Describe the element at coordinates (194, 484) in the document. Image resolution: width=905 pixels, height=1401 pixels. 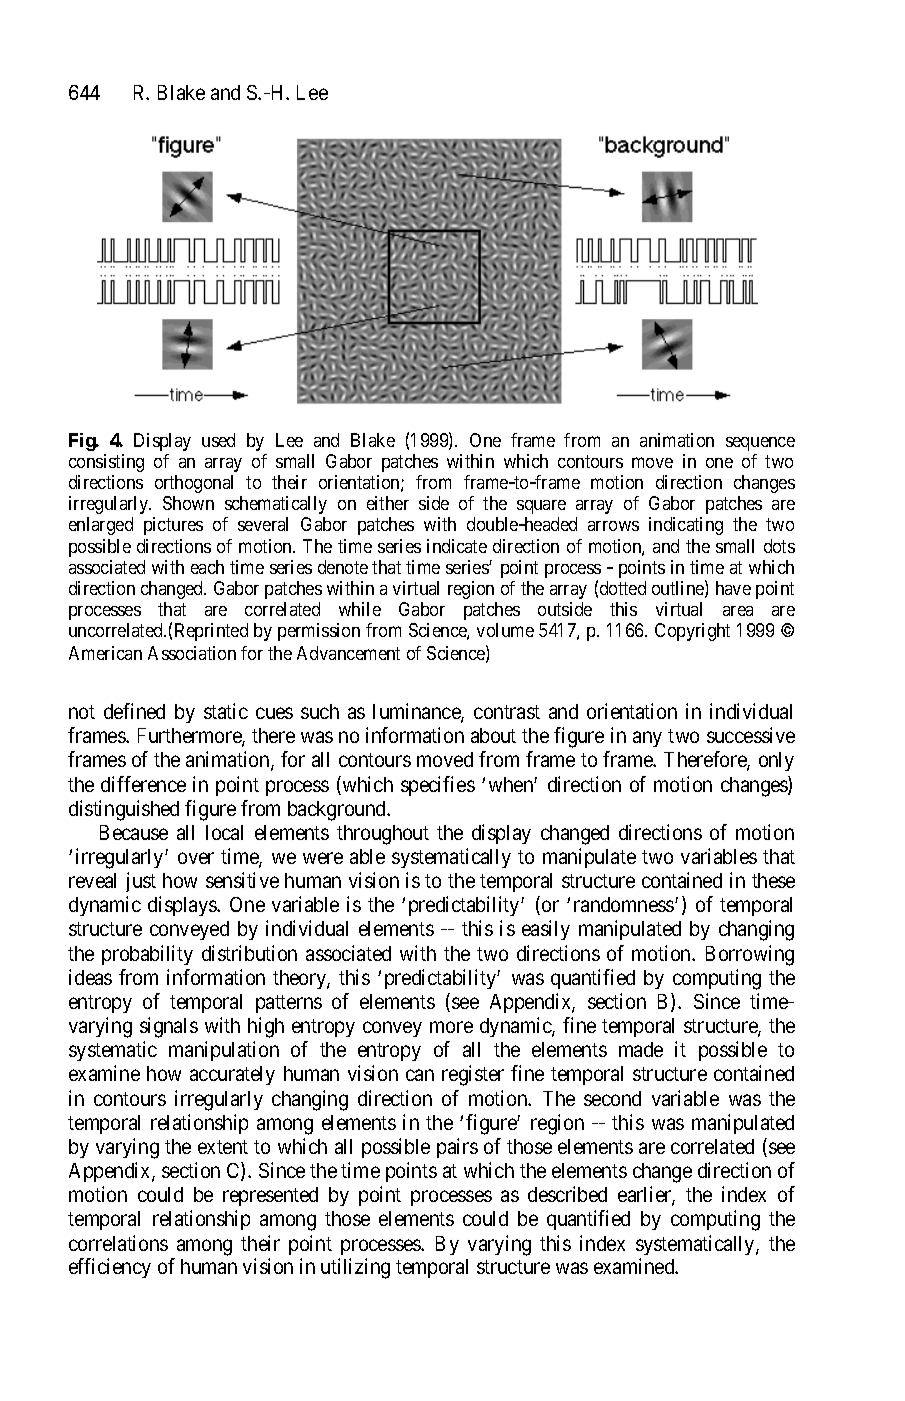
I see `orthogonal` at that location.
